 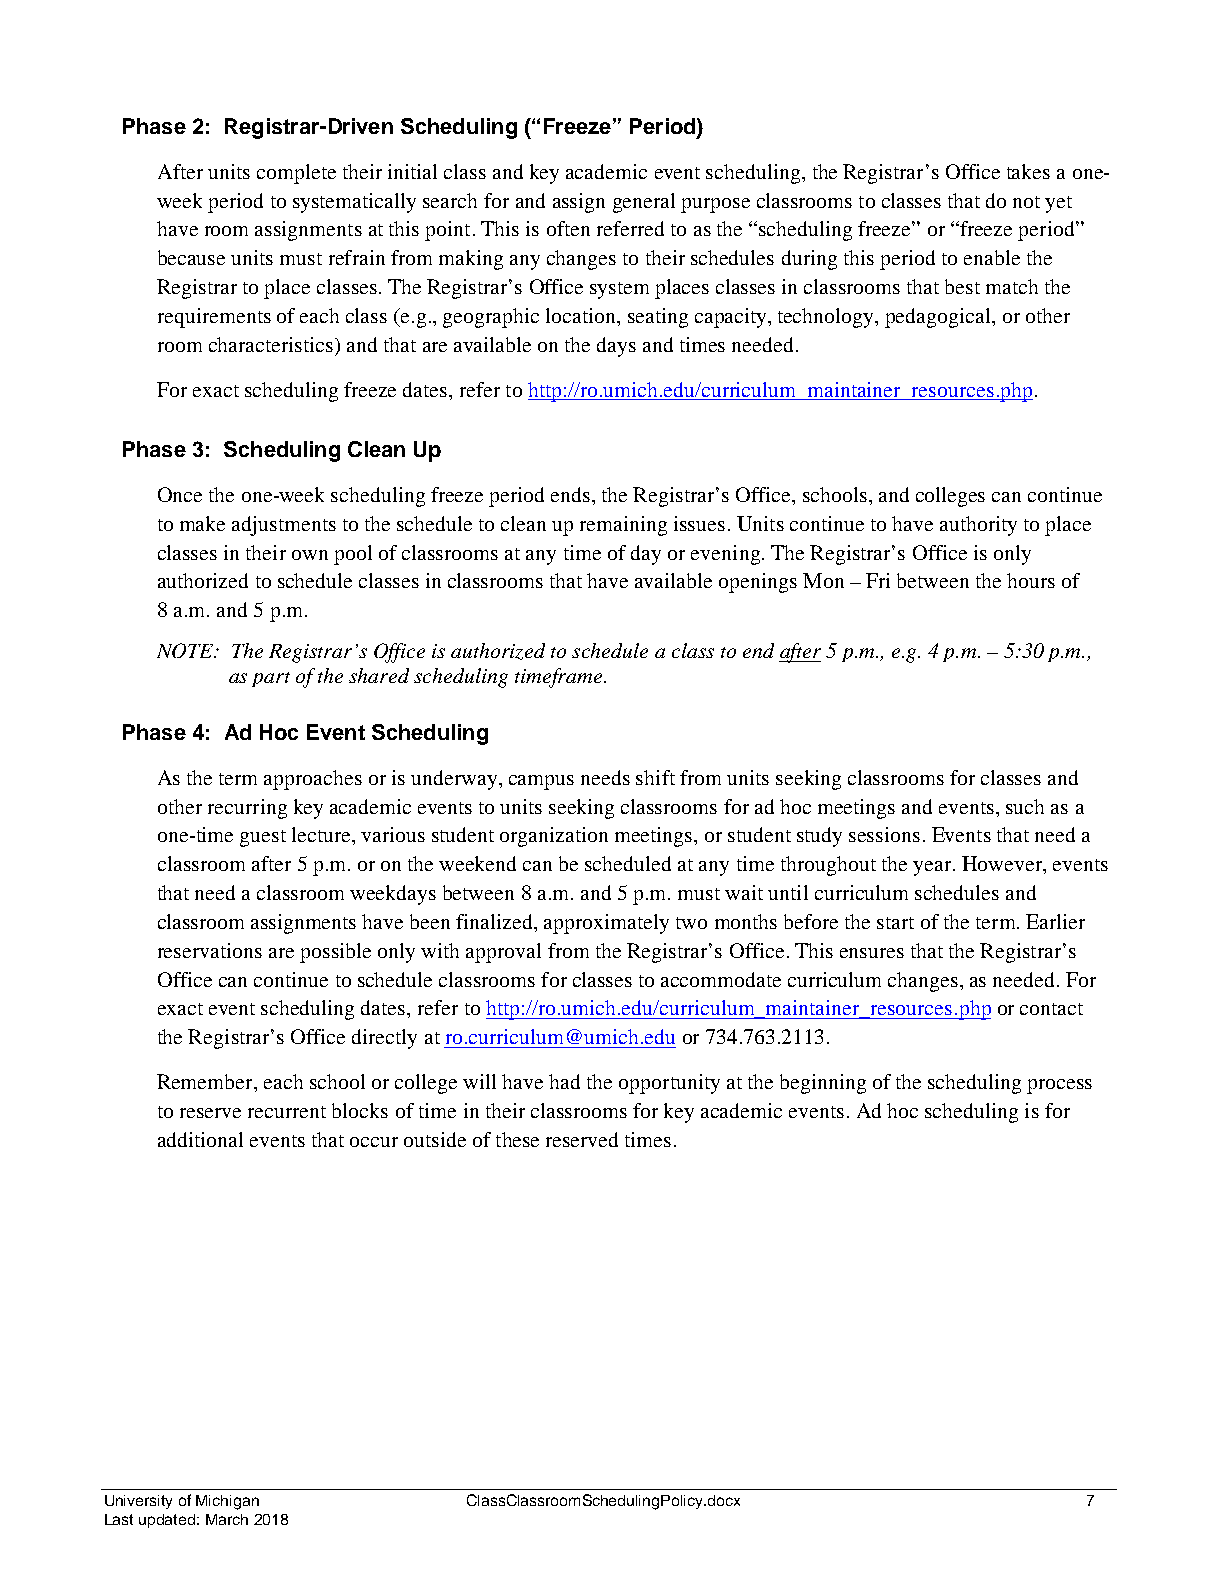 I want to click on often, so click(x=568, y=228).
